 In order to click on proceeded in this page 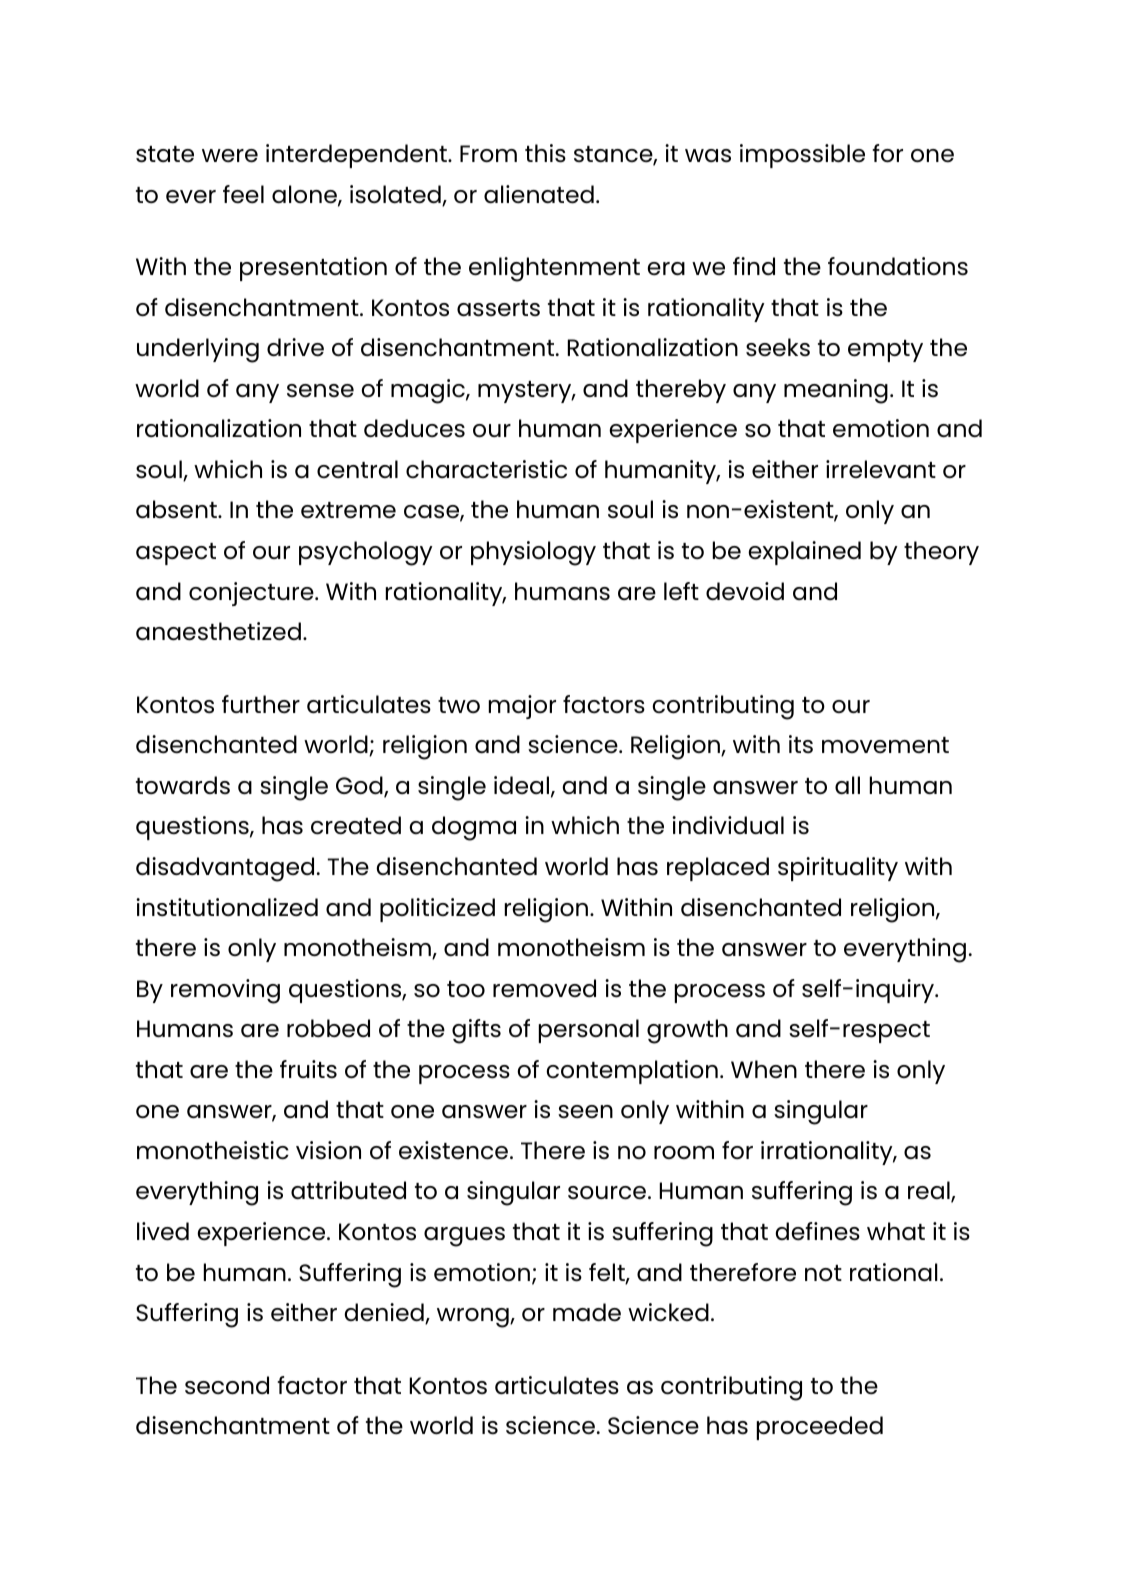, I will do `click(820, 1428)`.
